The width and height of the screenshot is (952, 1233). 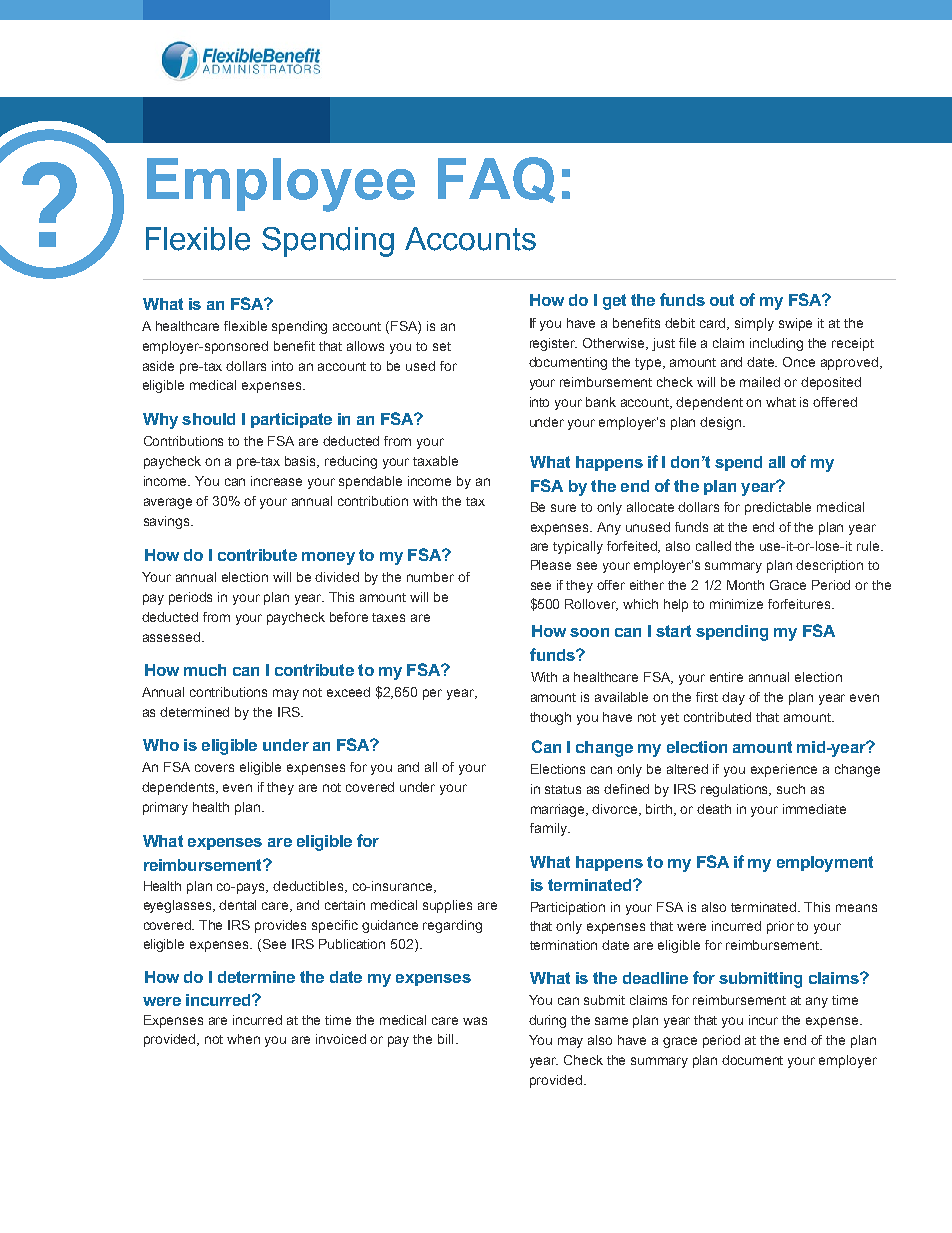 What do you see at coordinates (760, 382) in the screenshot?
I see `mailed` at bounding box center [760, 382].
